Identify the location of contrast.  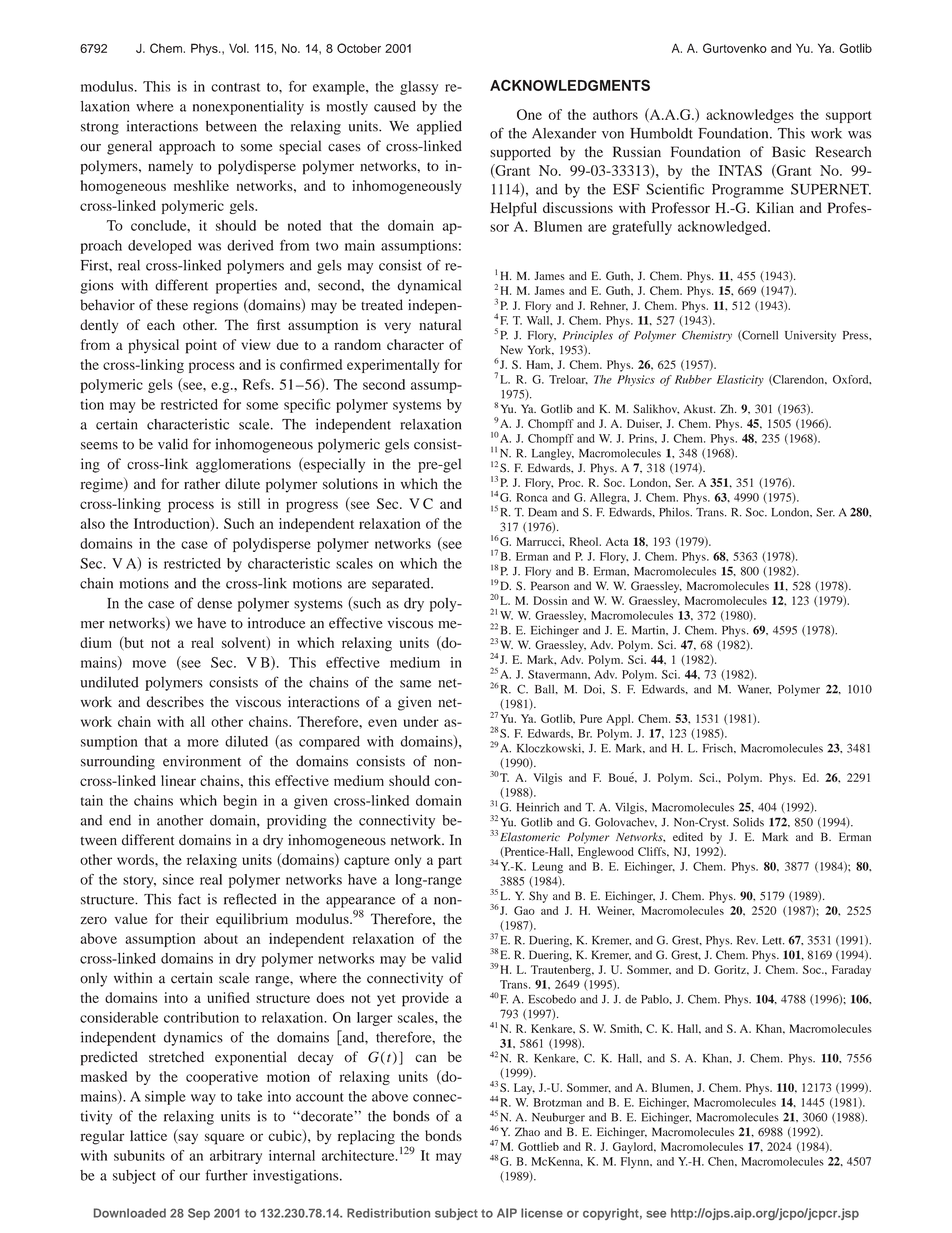
(236, 87).
